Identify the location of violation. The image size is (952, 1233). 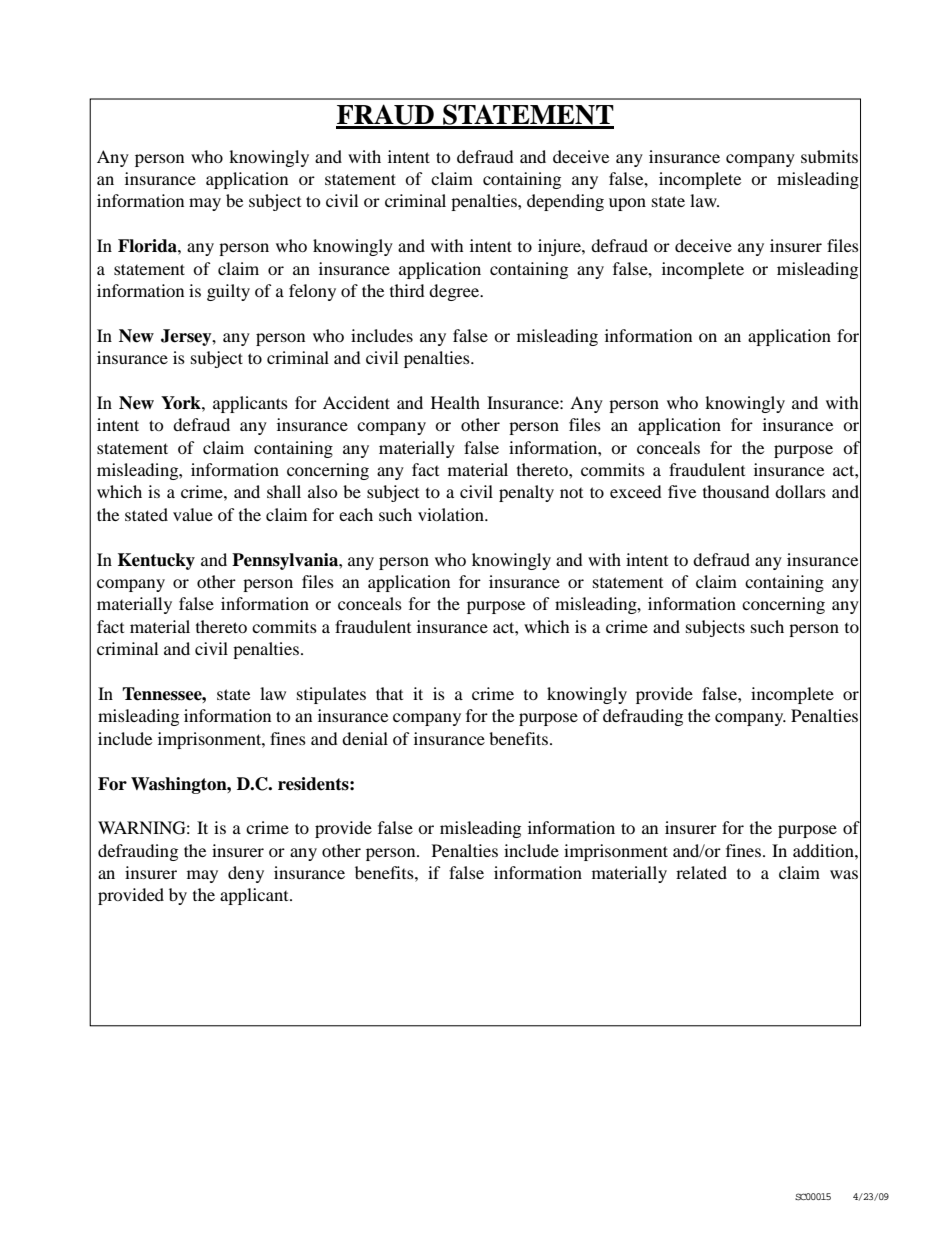
(452, 514).
